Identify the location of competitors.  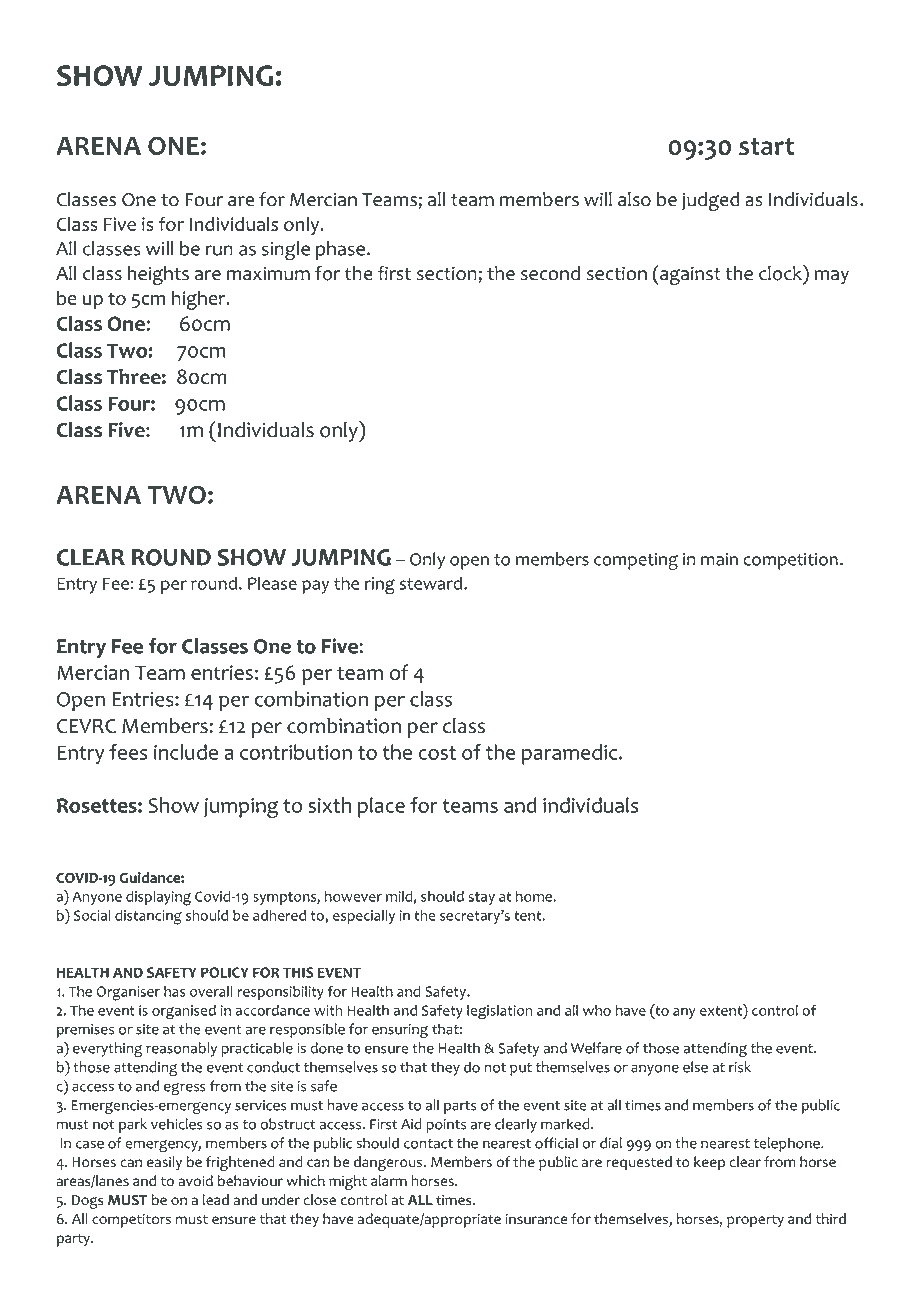
(131, 1221).
